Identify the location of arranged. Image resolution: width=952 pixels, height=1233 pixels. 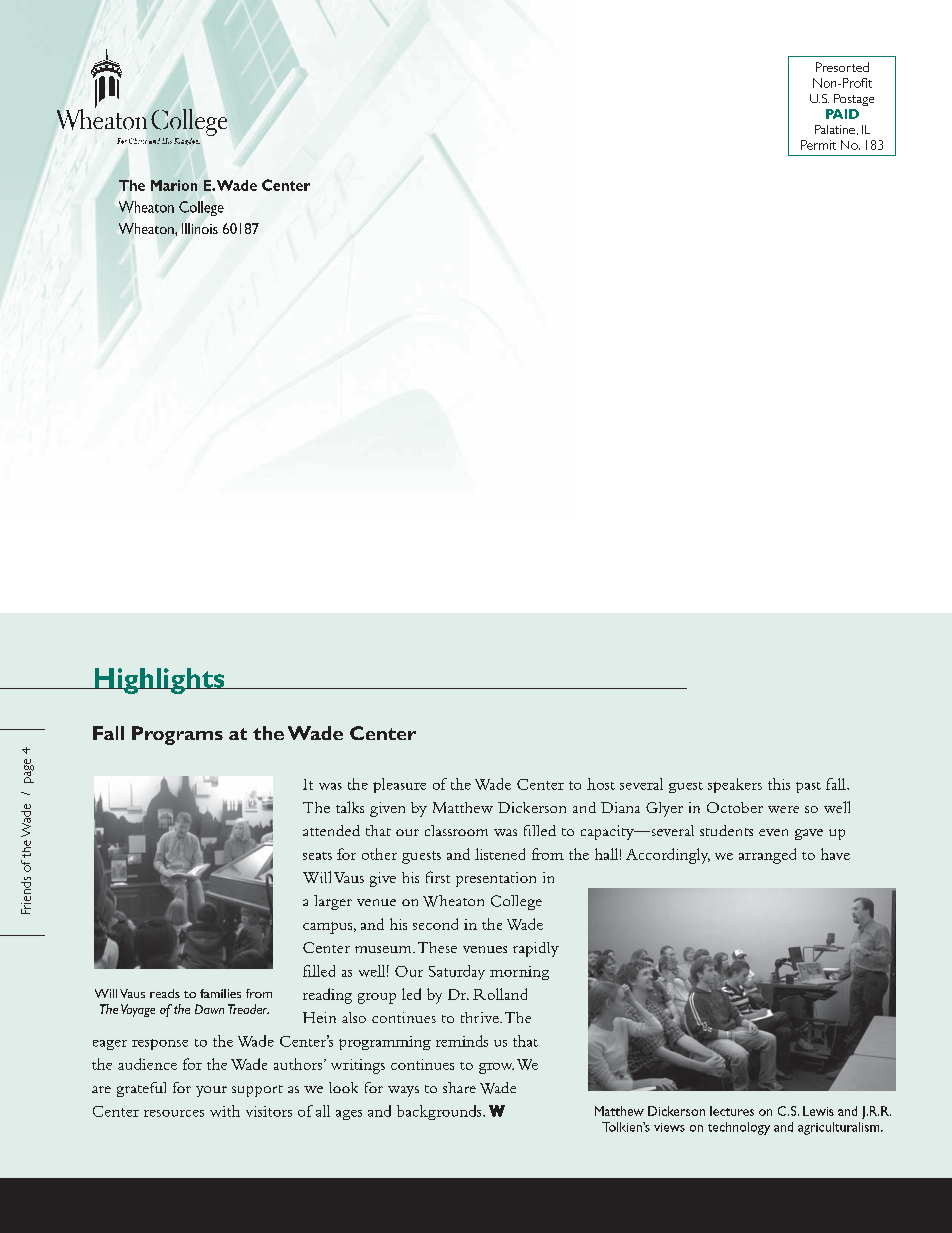
(767, 856).
